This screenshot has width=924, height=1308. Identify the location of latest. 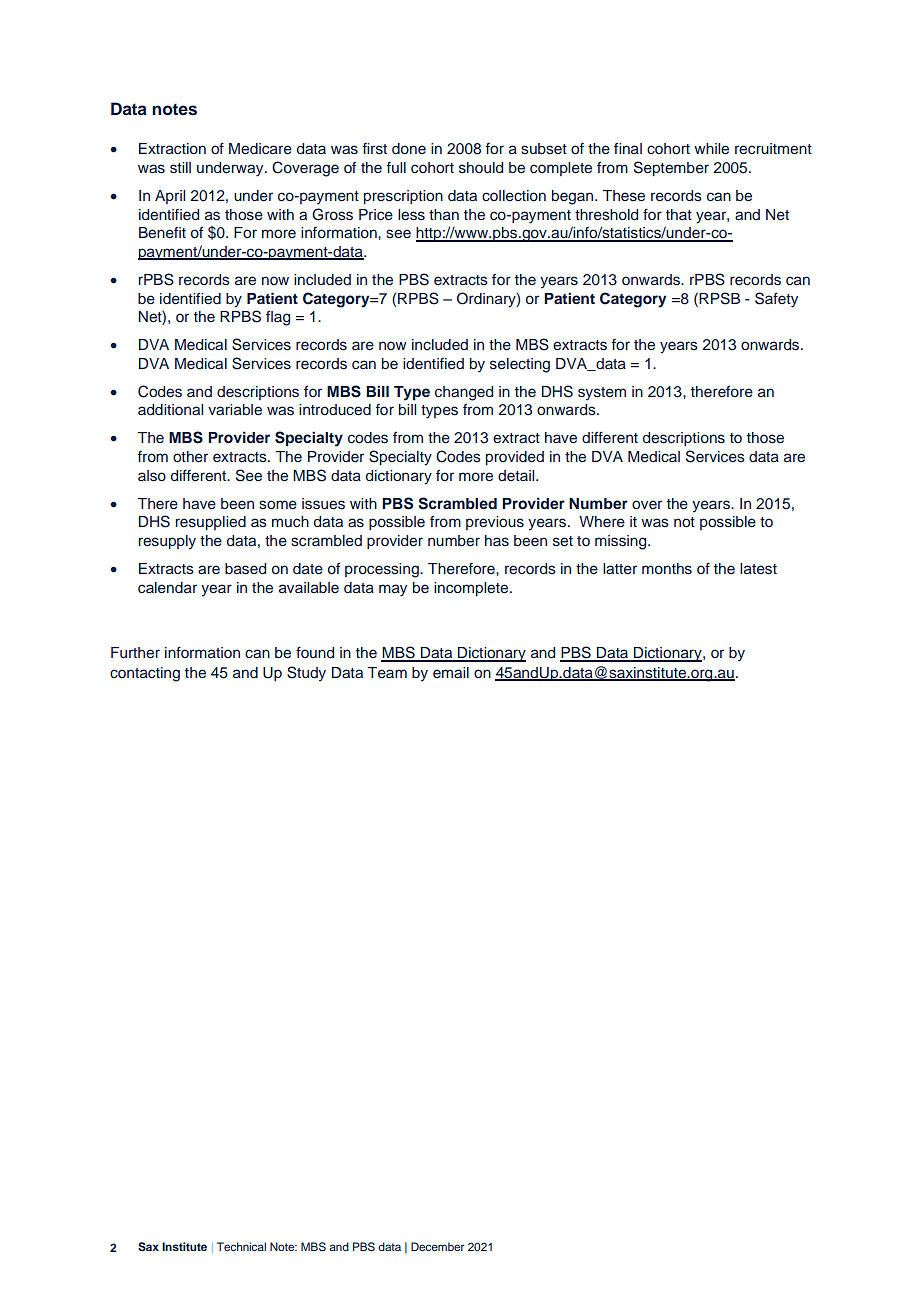
(758, 569).
